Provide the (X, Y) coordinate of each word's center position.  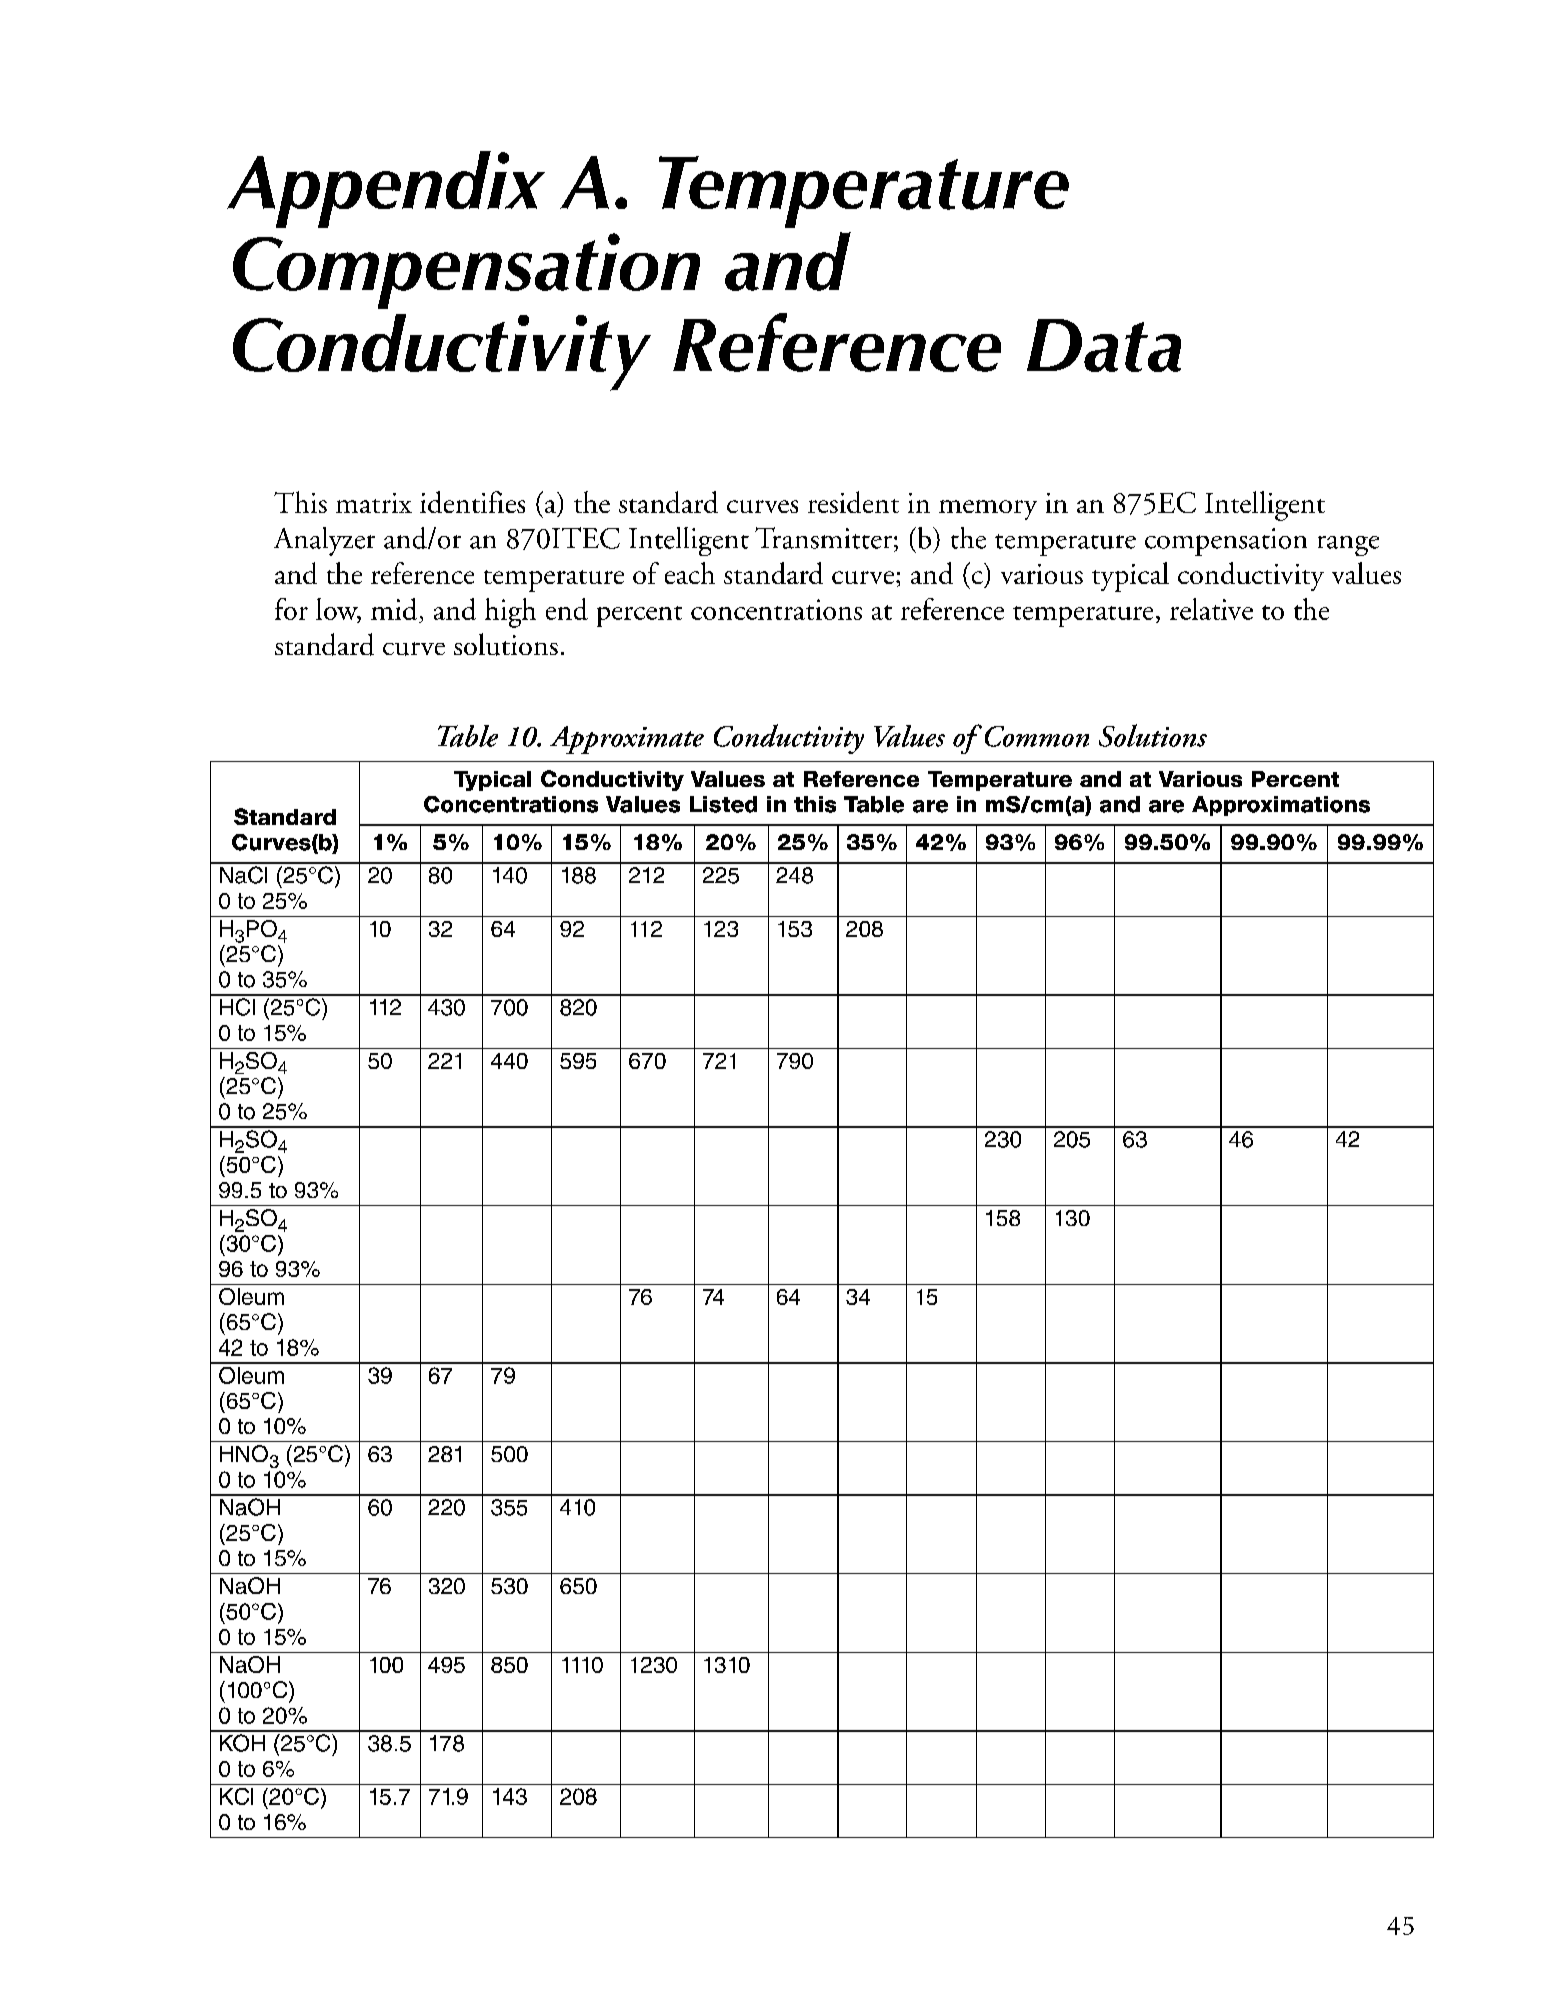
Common (1037, 736)
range (1348, 546)
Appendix (386, 189)
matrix (374, 503)
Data (1104, 345)
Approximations (1281, 806)
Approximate (627, 740)
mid (395, 610)
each (690, 573)
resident (853, 502)
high (510, 613)
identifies (472, 502)
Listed (723, 804)
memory (988, 510)
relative (1211, 609)
